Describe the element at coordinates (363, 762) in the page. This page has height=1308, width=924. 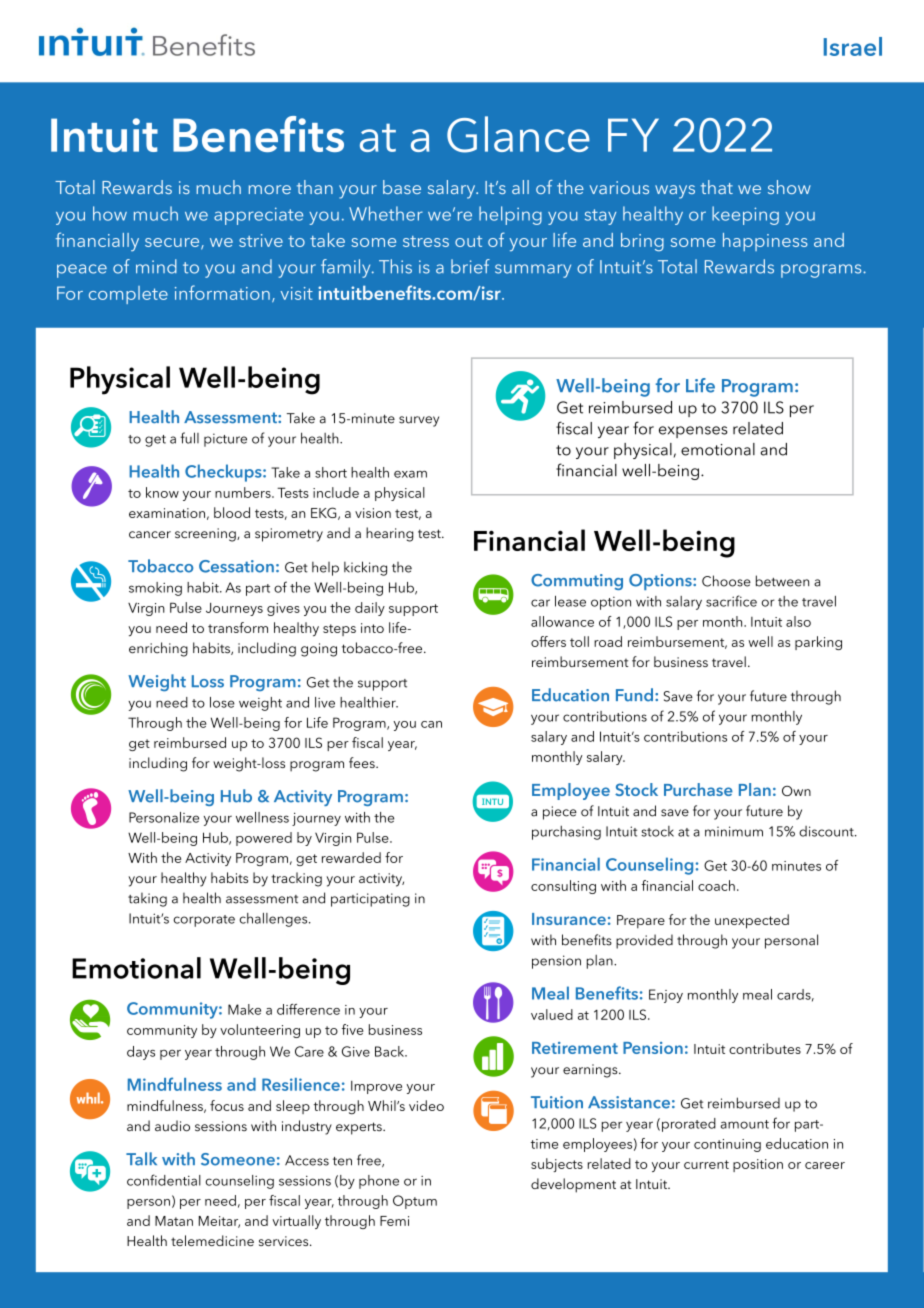
I see `fees` at that location.
